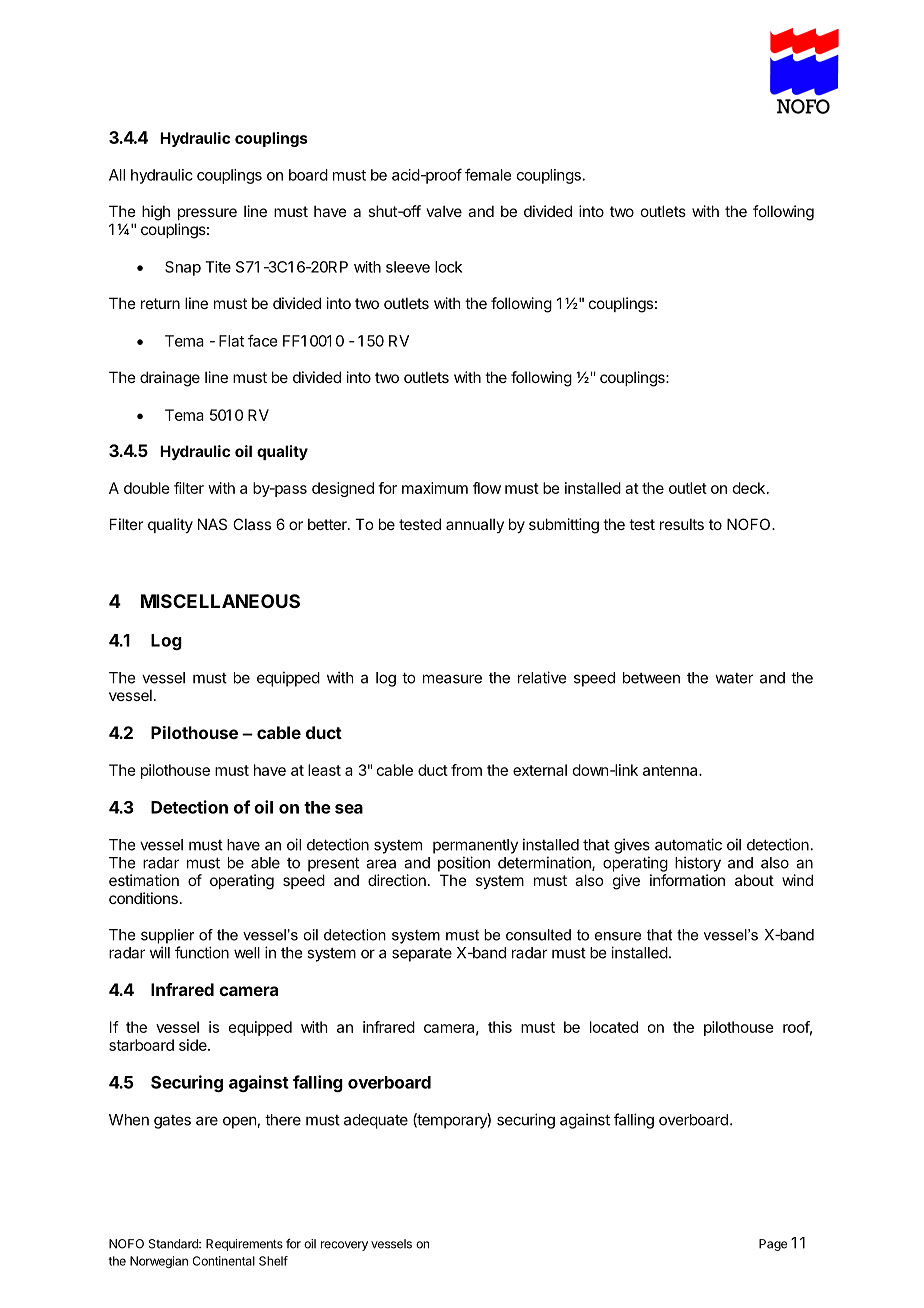  Describe the element at coordinates (488, 174) in the screenshot. I see `female` at that location.
